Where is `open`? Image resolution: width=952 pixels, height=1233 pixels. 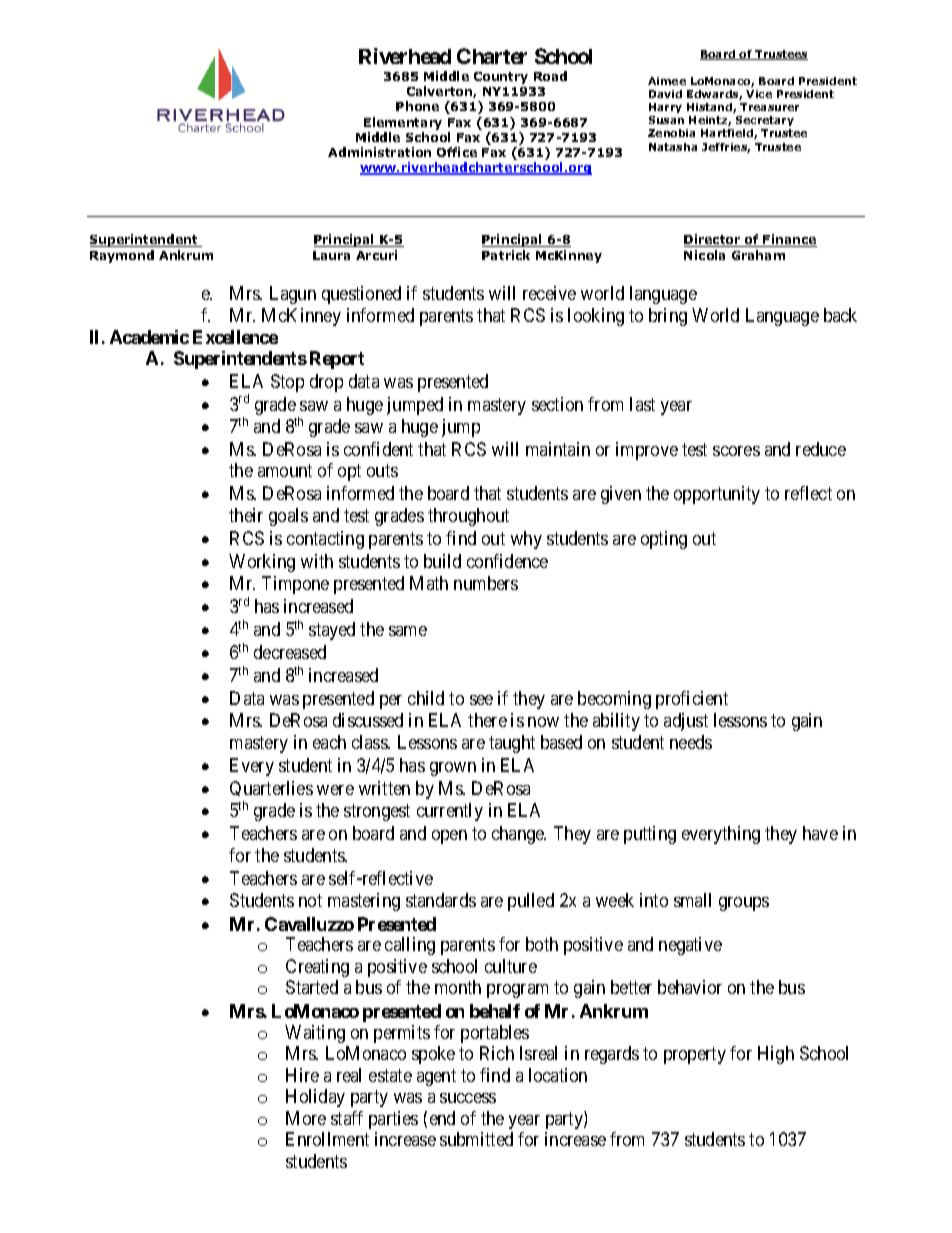 open is located at coordinates (449, 837).
